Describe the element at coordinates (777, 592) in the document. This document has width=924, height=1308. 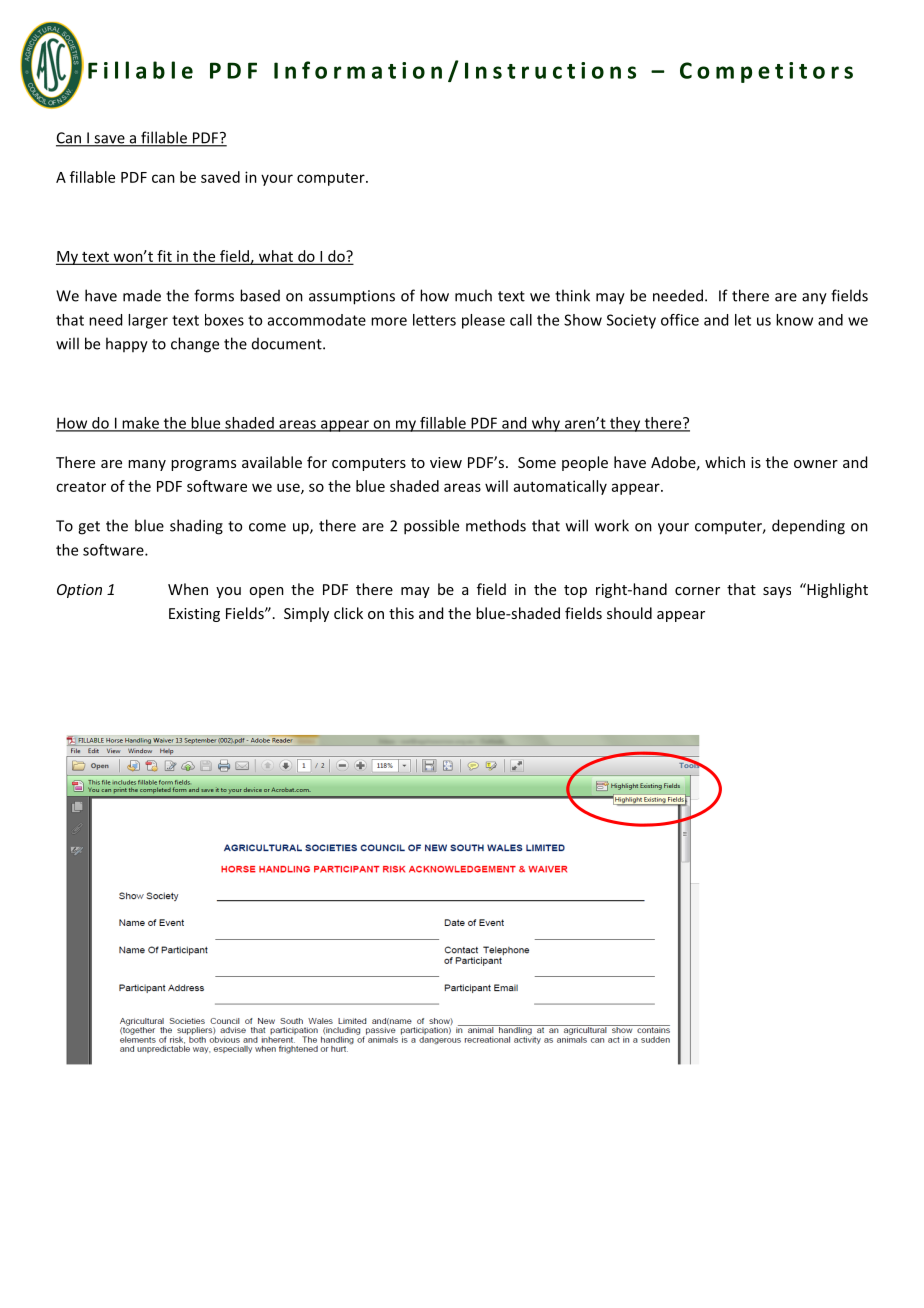
I see `says` at that location.
